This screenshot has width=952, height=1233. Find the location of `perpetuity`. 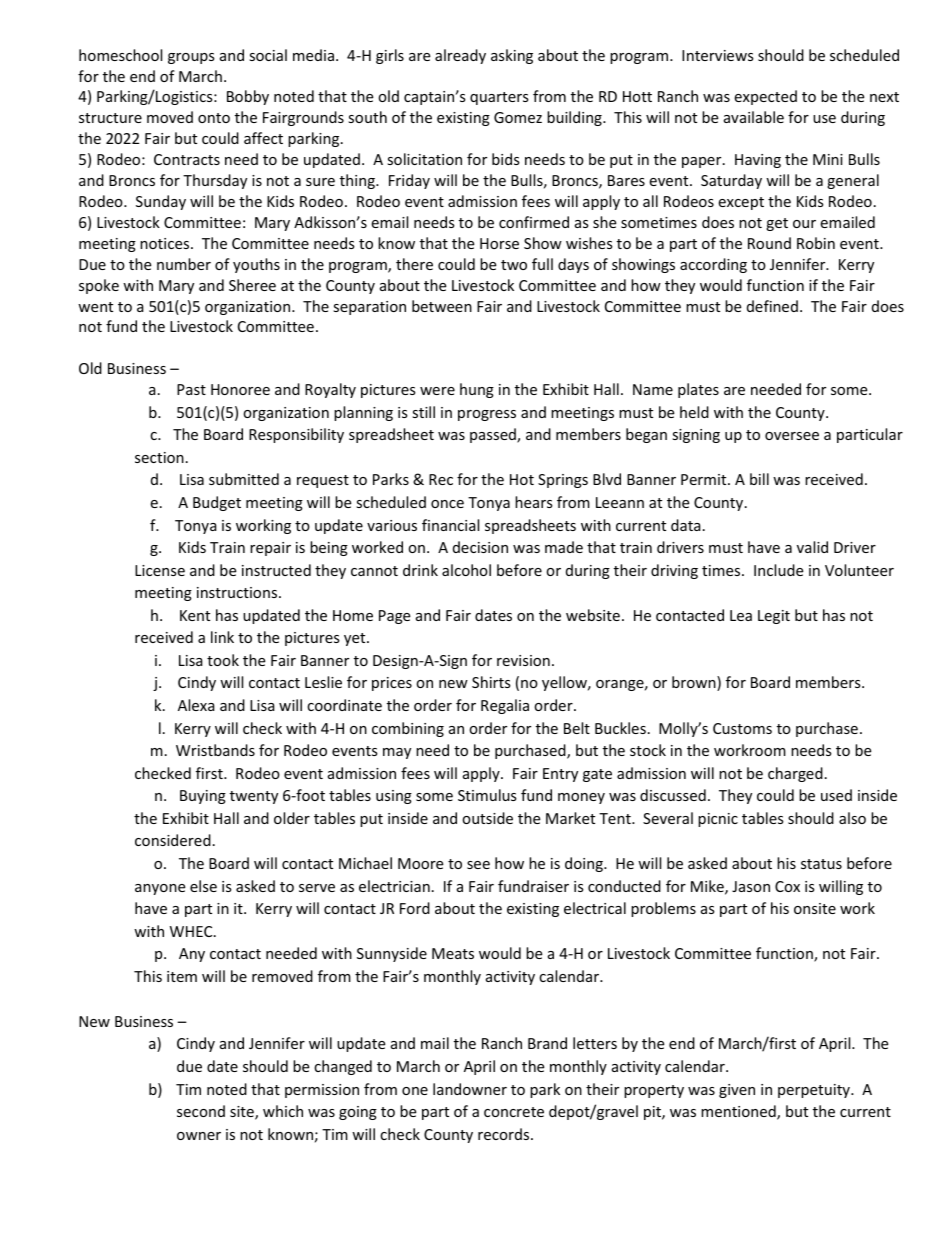

perpetuity is located at coordinates (815, 1091).
